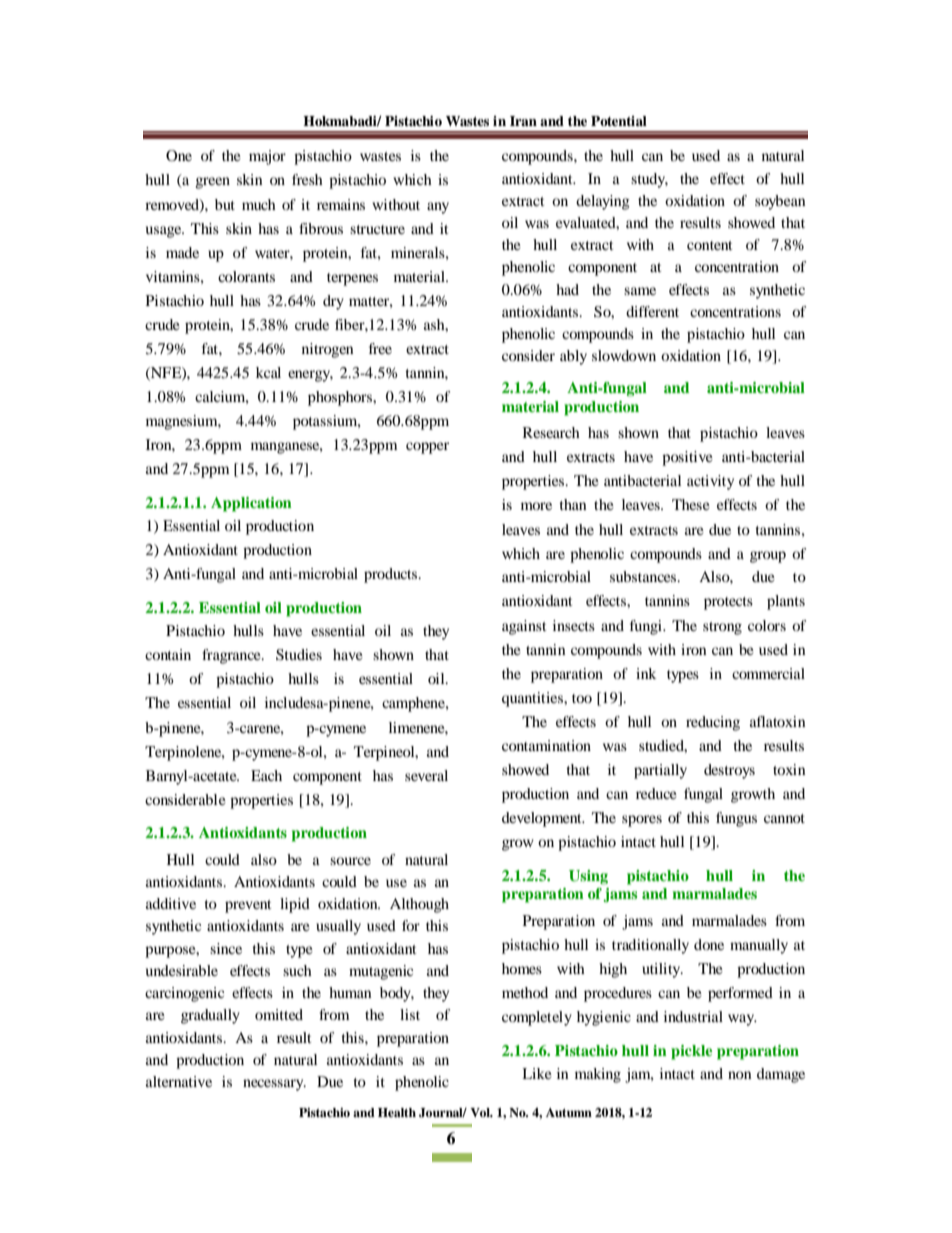  Describe the element at coordinates (267, 157) in the screenshot. I see `major` at that location.
